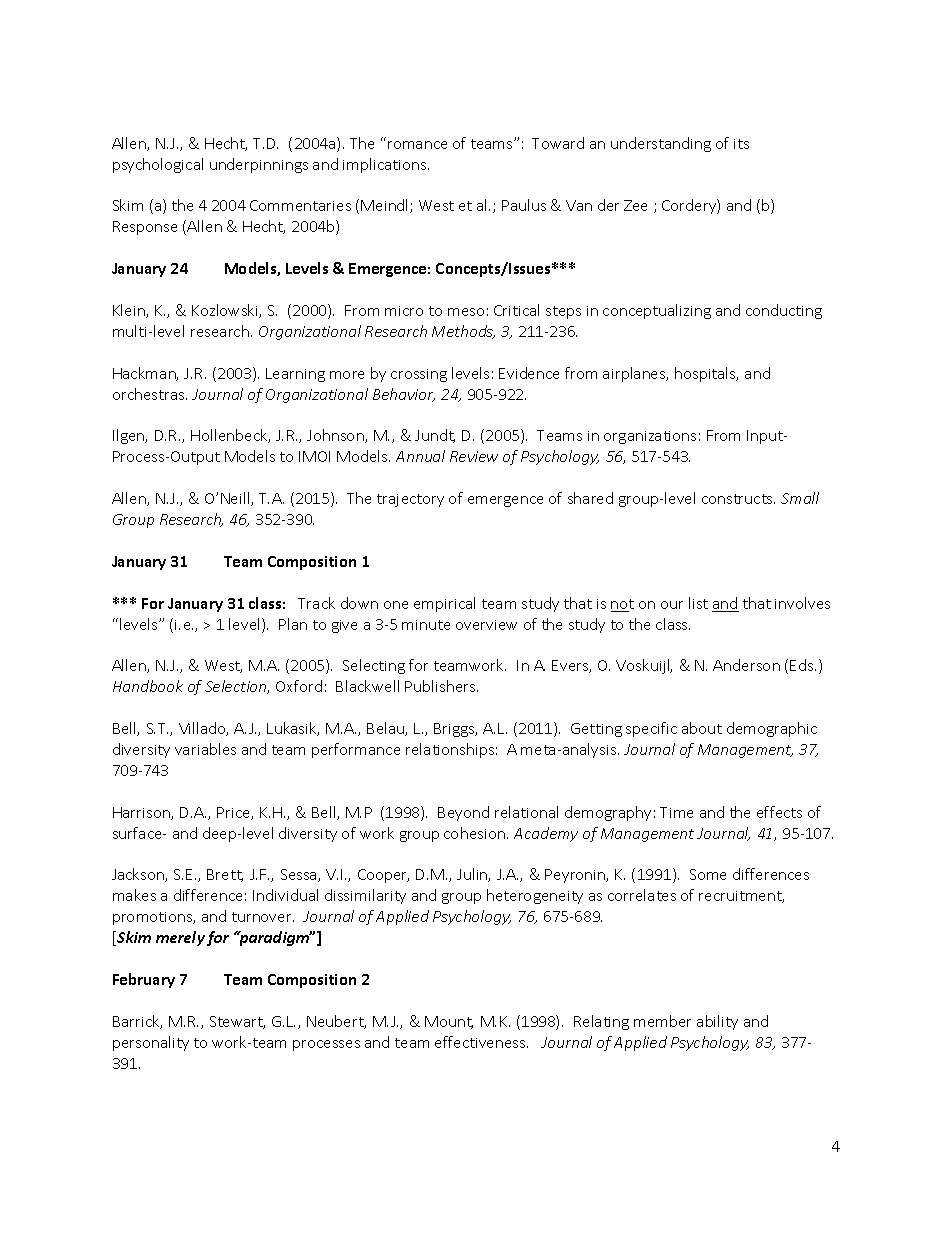  Describe the element at coordinates (417, 145) in the screenshot. I see `romance` at that location.
